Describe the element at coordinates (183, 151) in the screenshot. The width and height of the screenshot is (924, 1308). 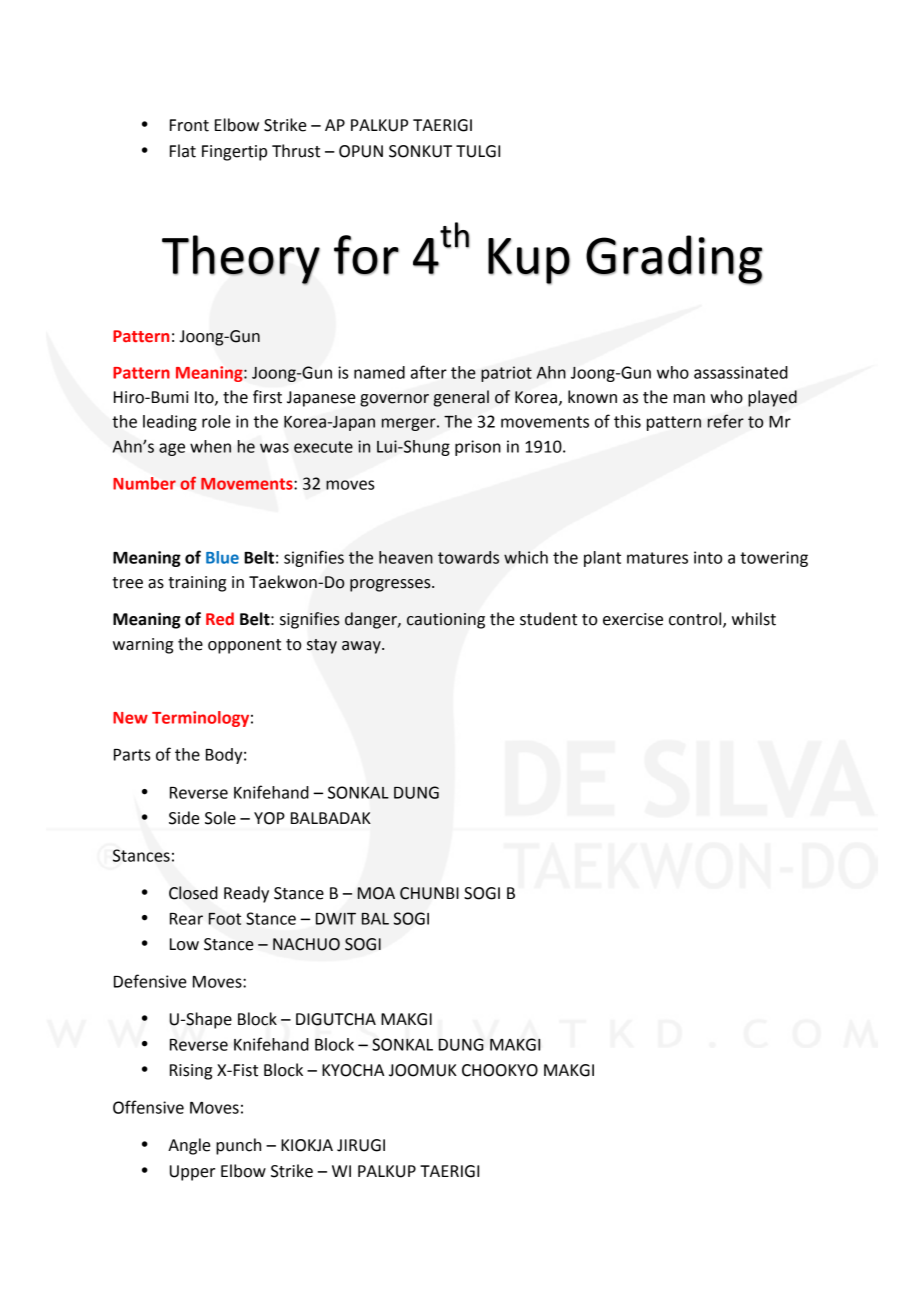
I see `Flat` at that location.
